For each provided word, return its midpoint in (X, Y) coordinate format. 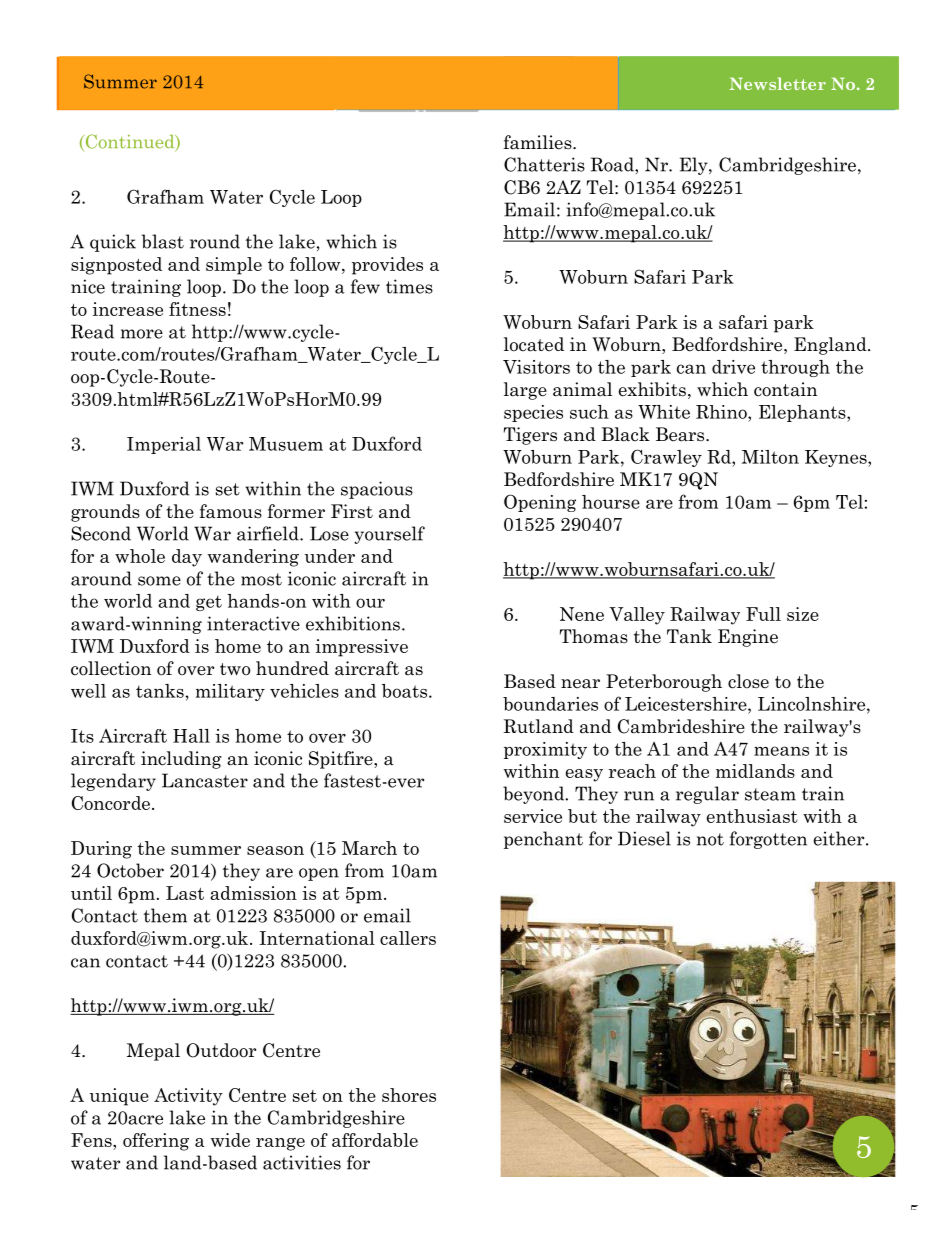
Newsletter (778, 83)
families (538, 142)
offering (156, 1142)
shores (409, 1095)
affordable (375, 1140)
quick (113, 243)
